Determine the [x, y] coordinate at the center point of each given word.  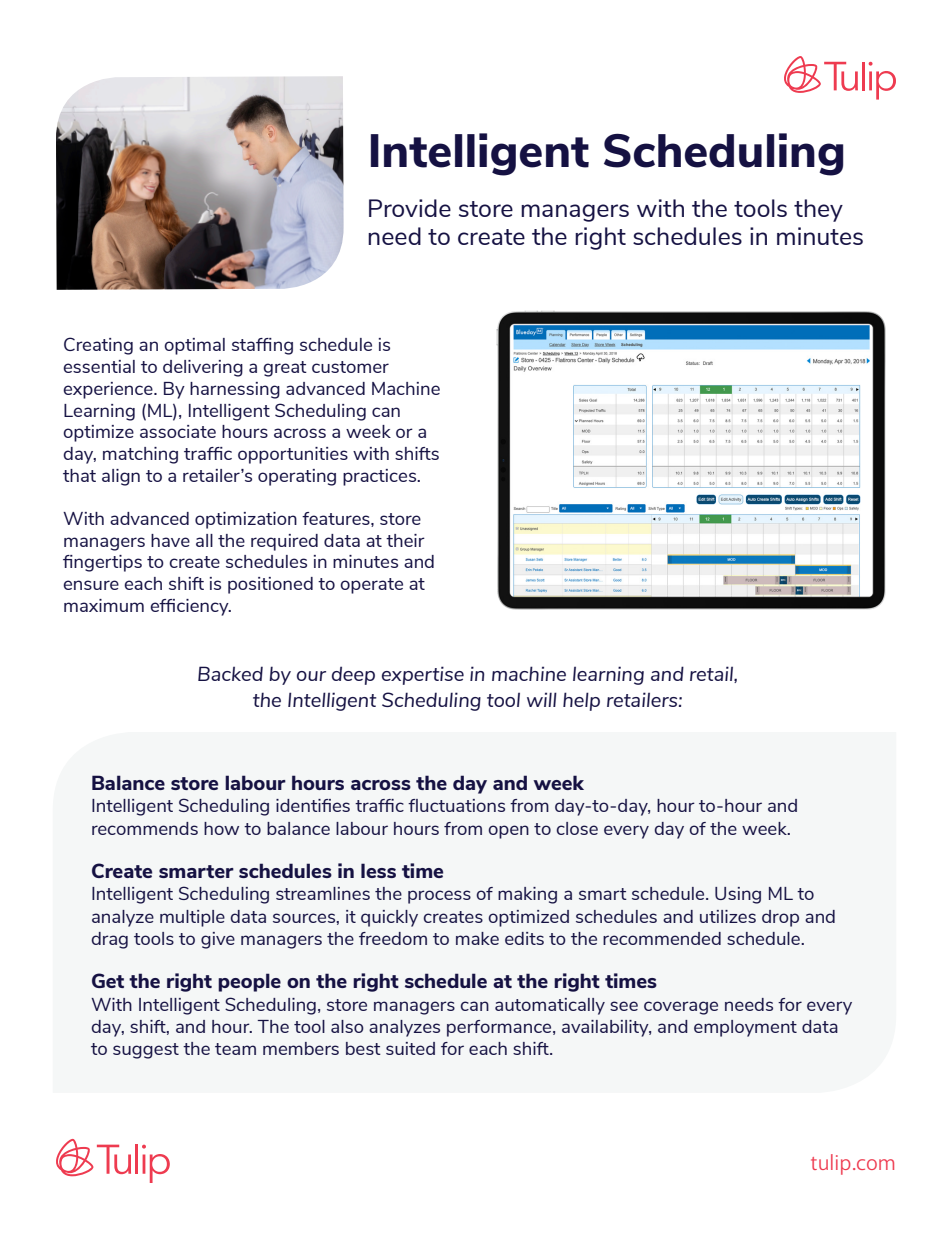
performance [500, 1028]
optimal [194, 346]
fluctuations [456, 805]
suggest [146, 1051]
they [818, 210]
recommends [145, 828]
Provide [410, 208]
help [581, 701]
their [405, 540]
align [121, 477]
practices [381, 477]
